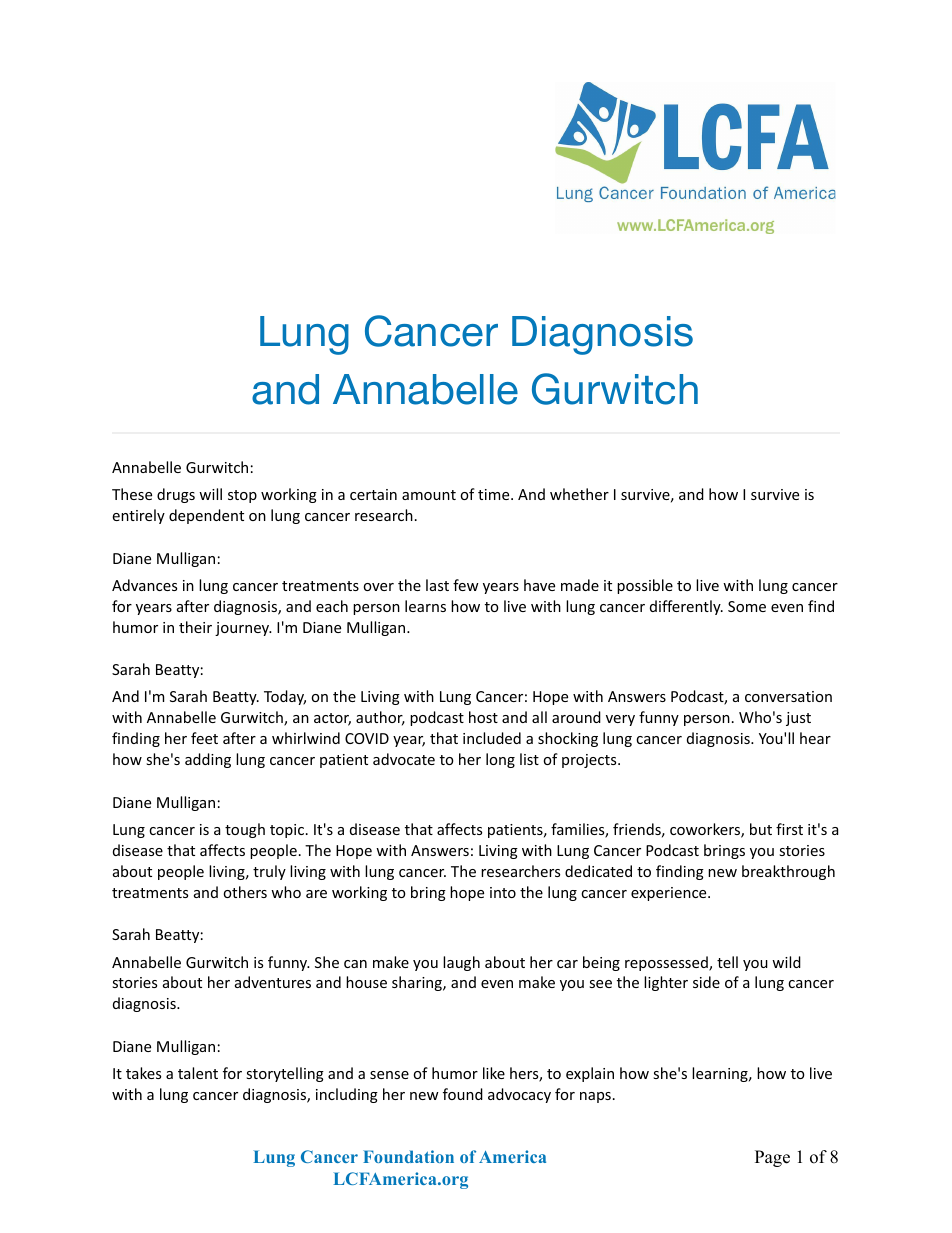 Image resolution: width=952 pixels, height=1233 pixels. I want to click on time, so click(495, 494).
